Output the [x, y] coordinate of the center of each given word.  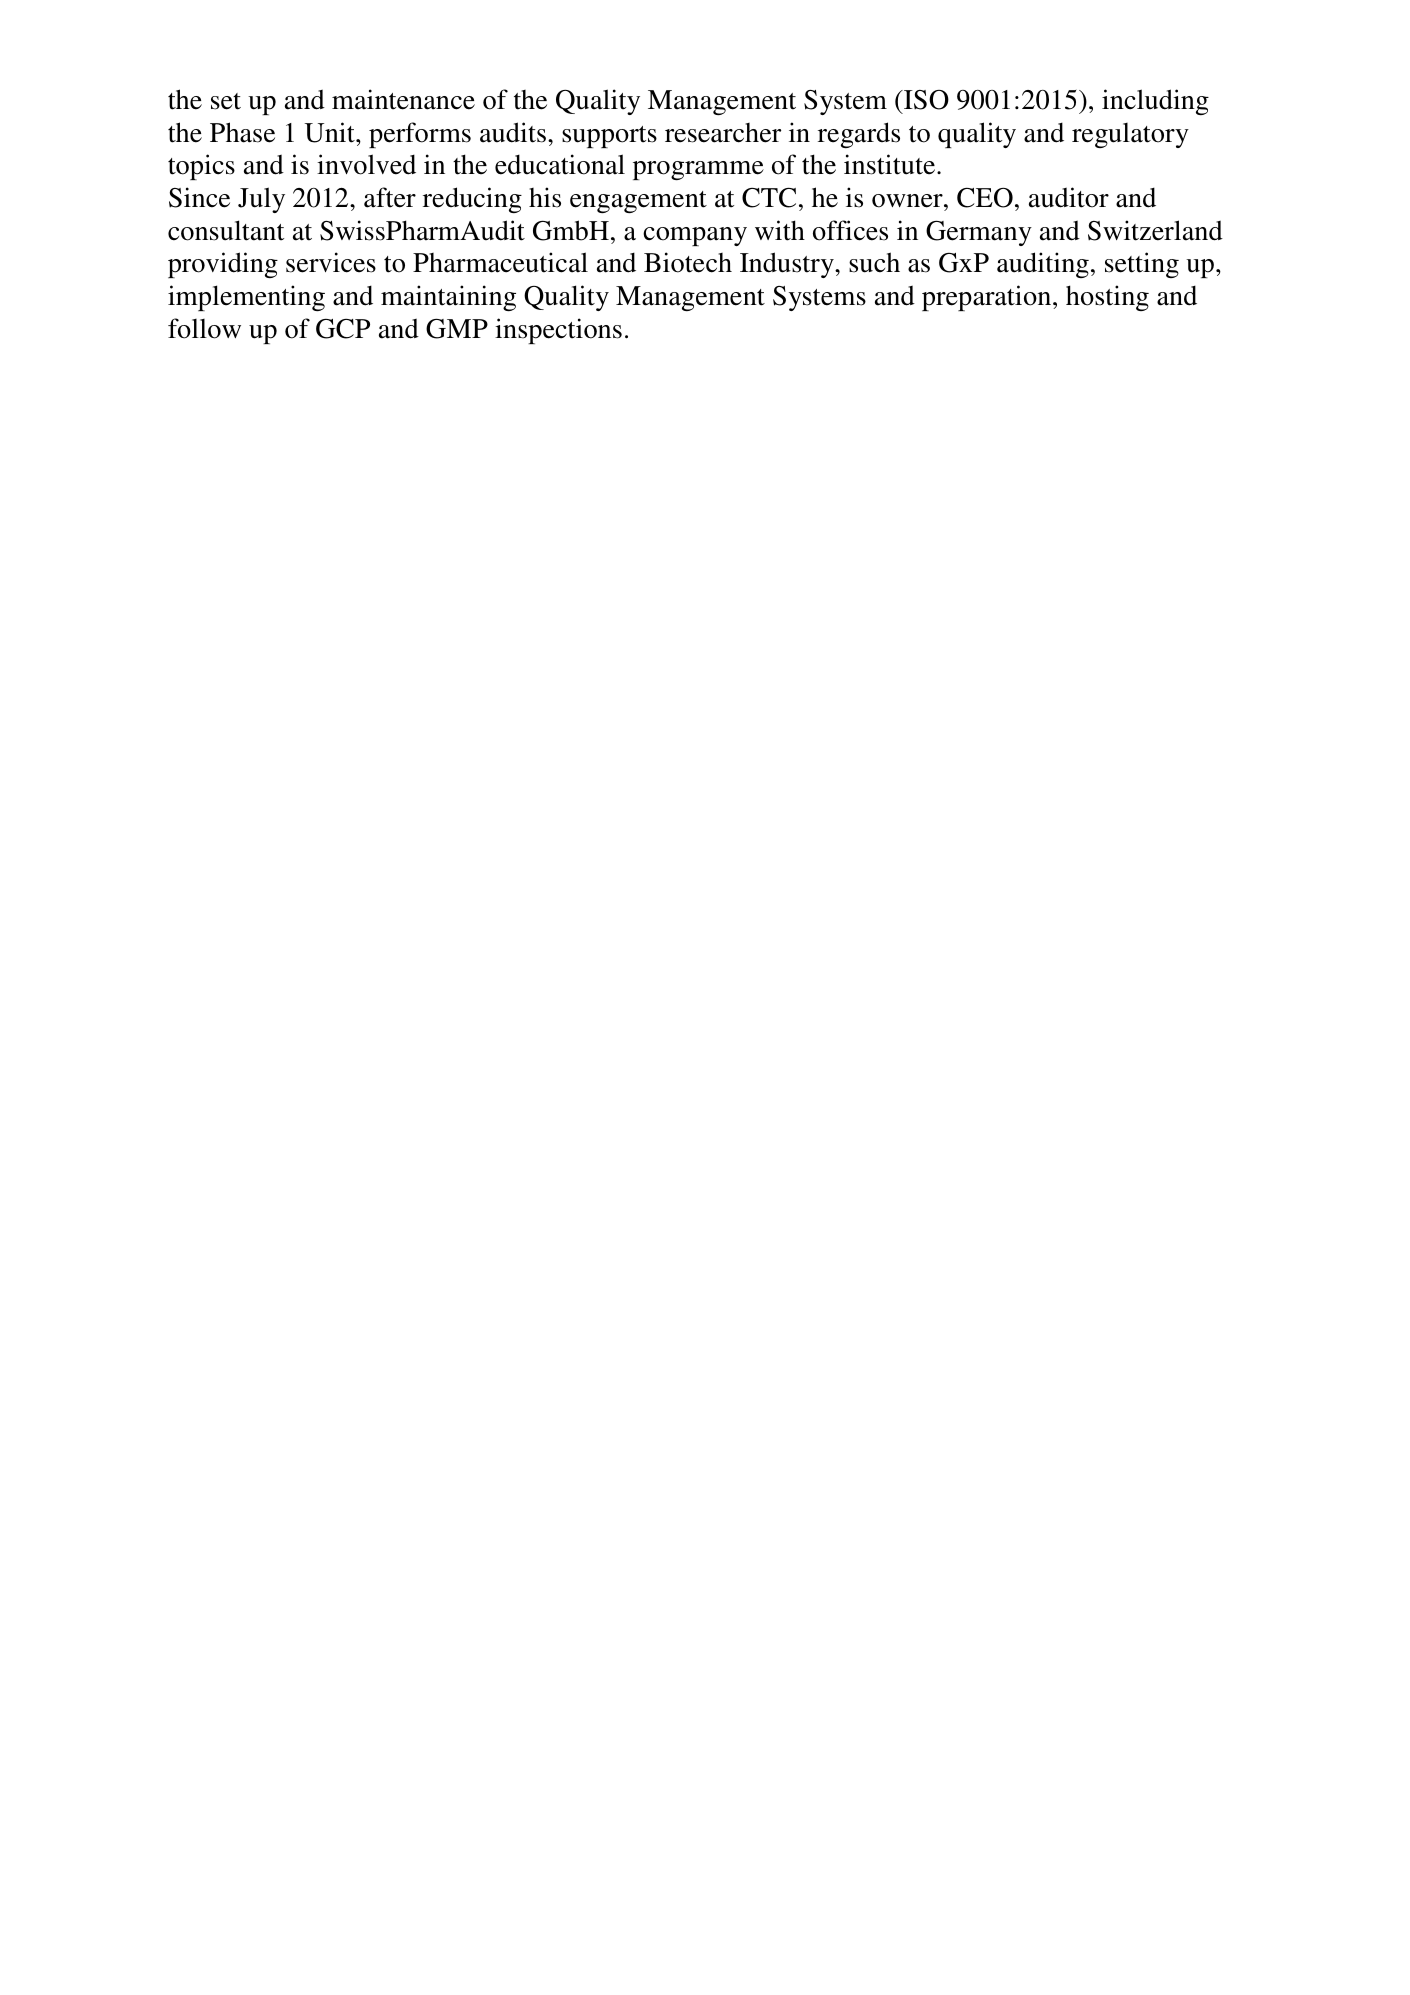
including [1155, 102]
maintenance [403, 99]
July [261, 200]
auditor [1069, 197]
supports [609, 137]
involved [366, 164]
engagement [638, 202]
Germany [979, 233]
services [331, 262]
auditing [1043, 265]
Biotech [688, 262]
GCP [343, 329]
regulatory [1130, 135]
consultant [226, 230]
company [695, 236]
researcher [723, 133]
